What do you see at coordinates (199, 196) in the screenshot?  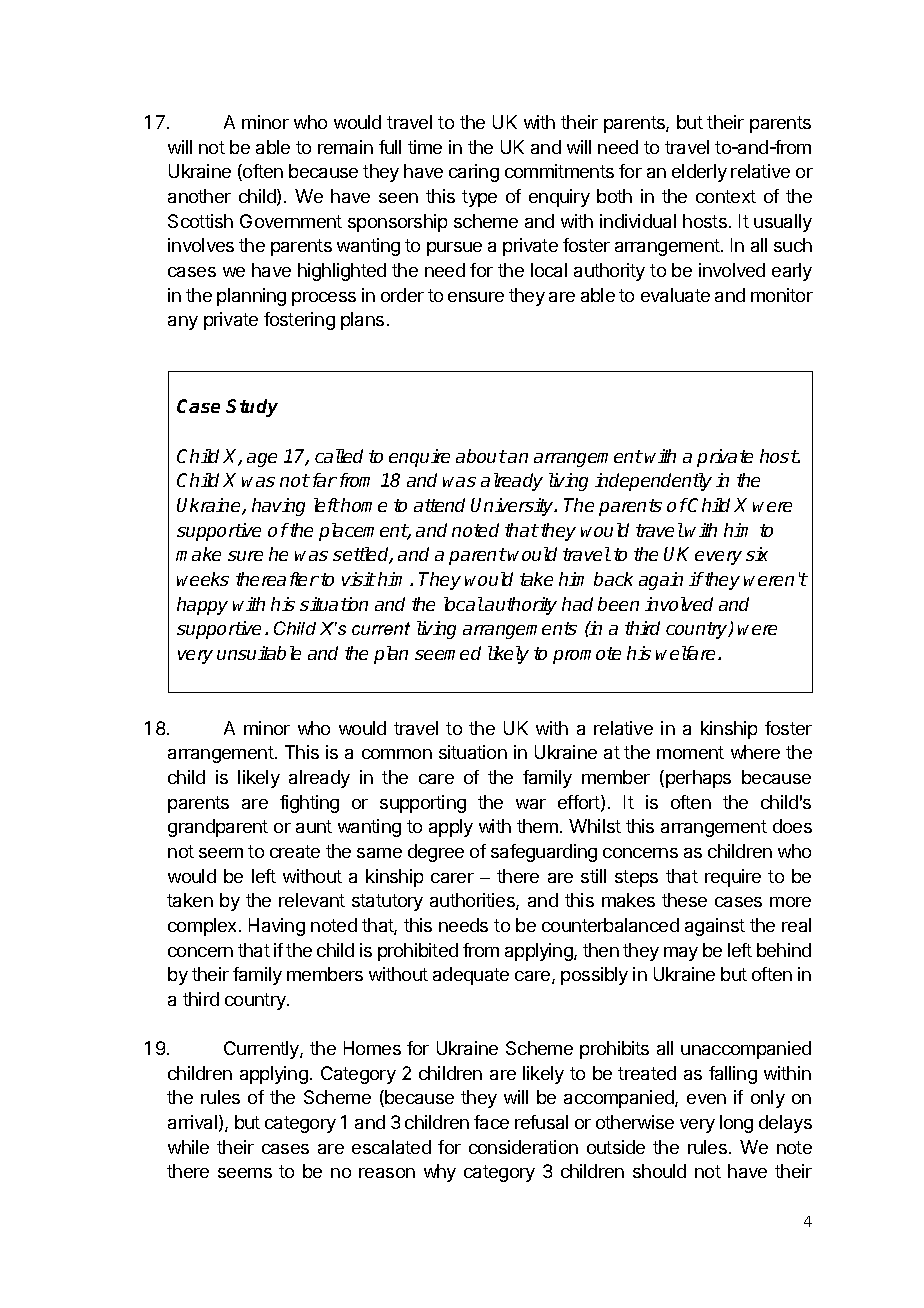 I see `another` at bounding box center [199, 196].
